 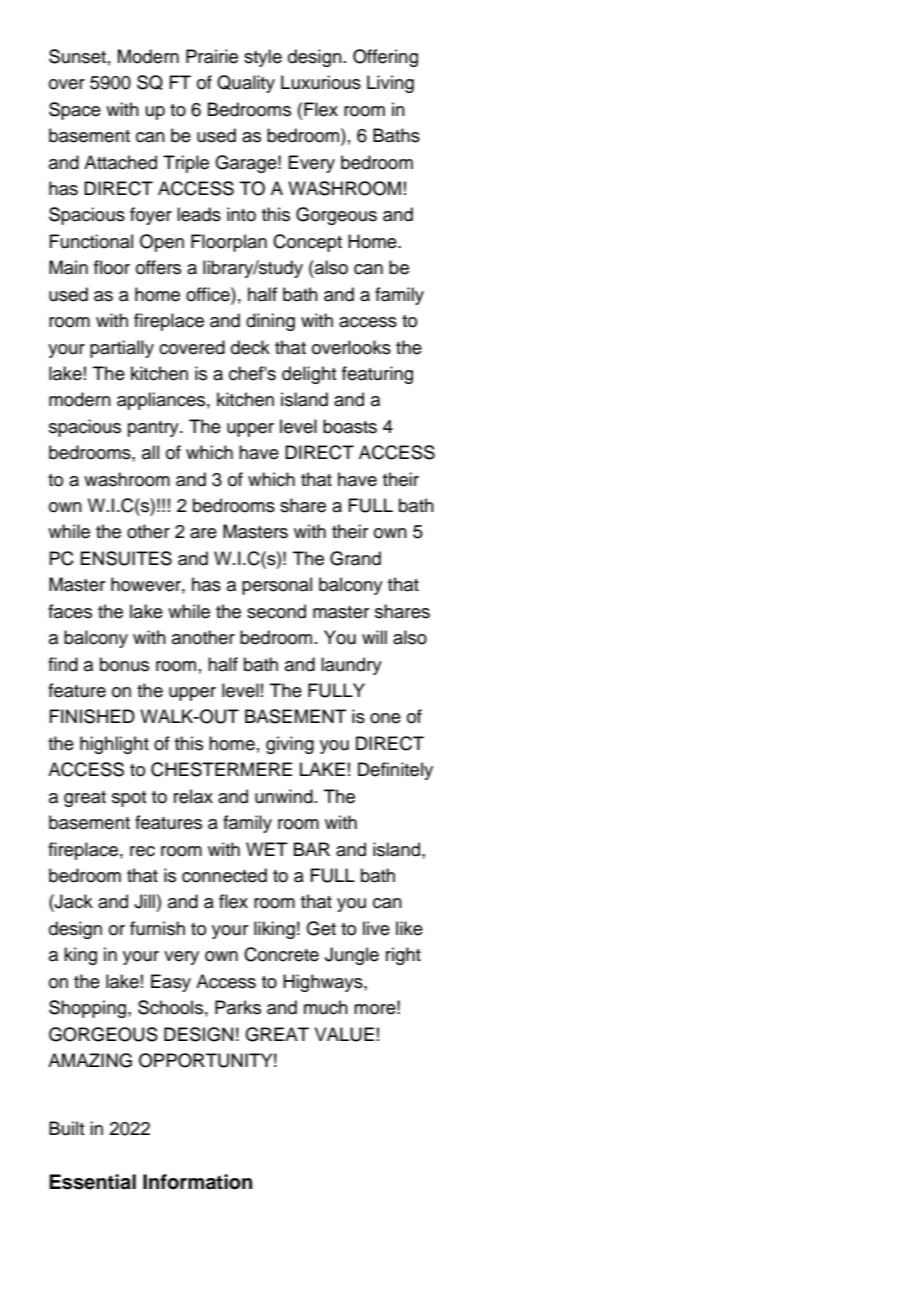 What do you see at coordinates (197, 1182) in the image?
I see `Information` at bounding box center [197, 1182].
